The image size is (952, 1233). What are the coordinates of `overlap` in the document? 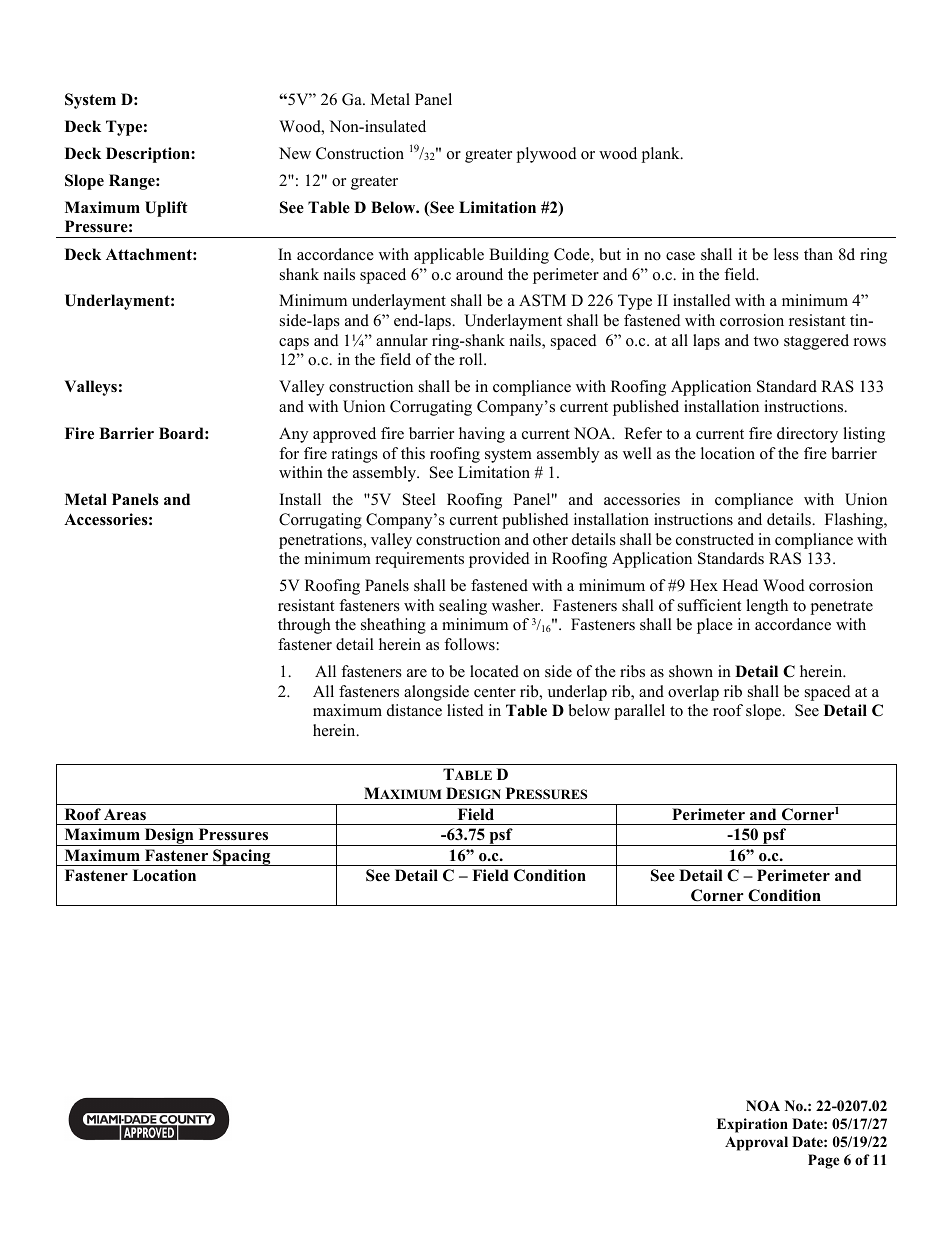 It's located at (693, 693).
